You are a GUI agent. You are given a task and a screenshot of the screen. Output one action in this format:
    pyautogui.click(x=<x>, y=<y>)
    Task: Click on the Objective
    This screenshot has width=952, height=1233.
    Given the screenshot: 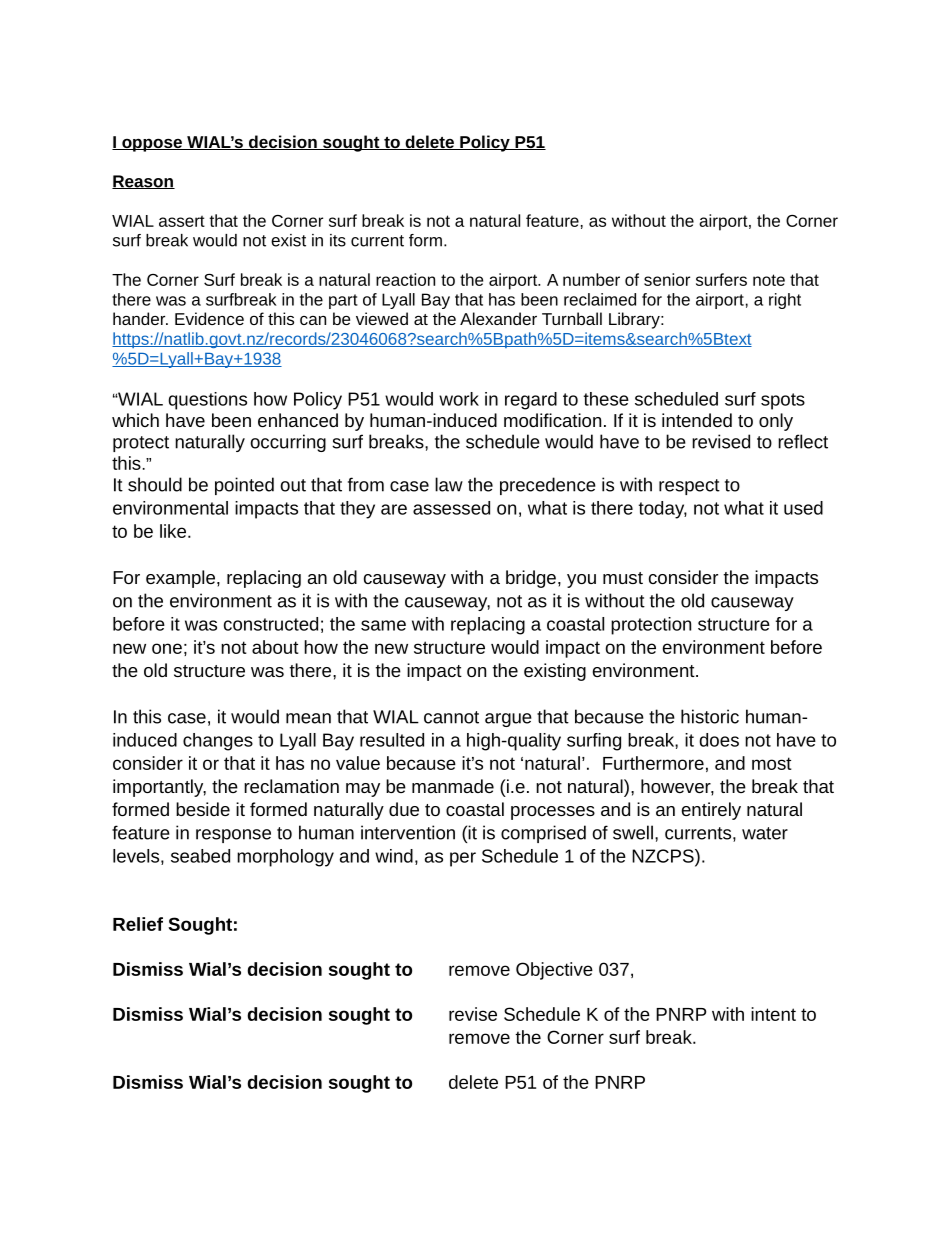 What is the action you would take?
    pyautogui.click(x=554, y=971)
